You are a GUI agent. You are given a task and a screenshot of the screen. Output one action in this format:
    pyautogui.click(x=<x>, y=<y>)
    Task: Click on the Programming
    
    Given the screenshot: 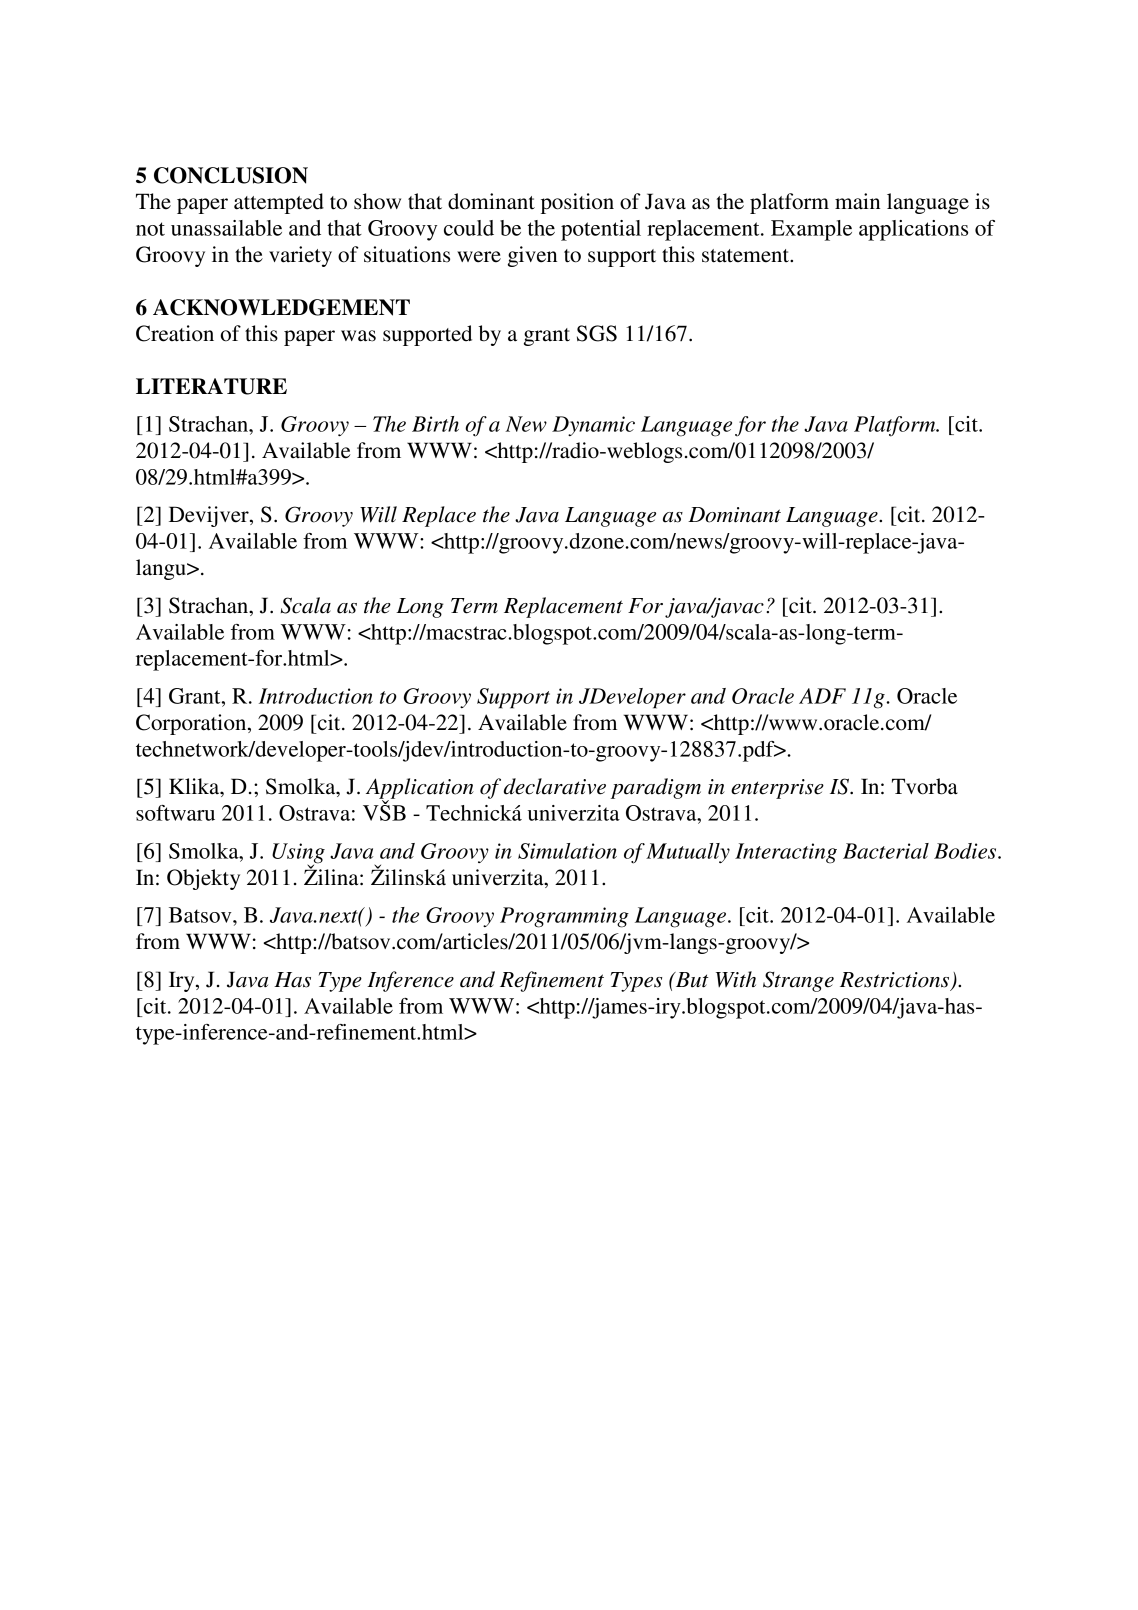 What is the action you would take?
    pyautogui.click(x=564, y=917)
